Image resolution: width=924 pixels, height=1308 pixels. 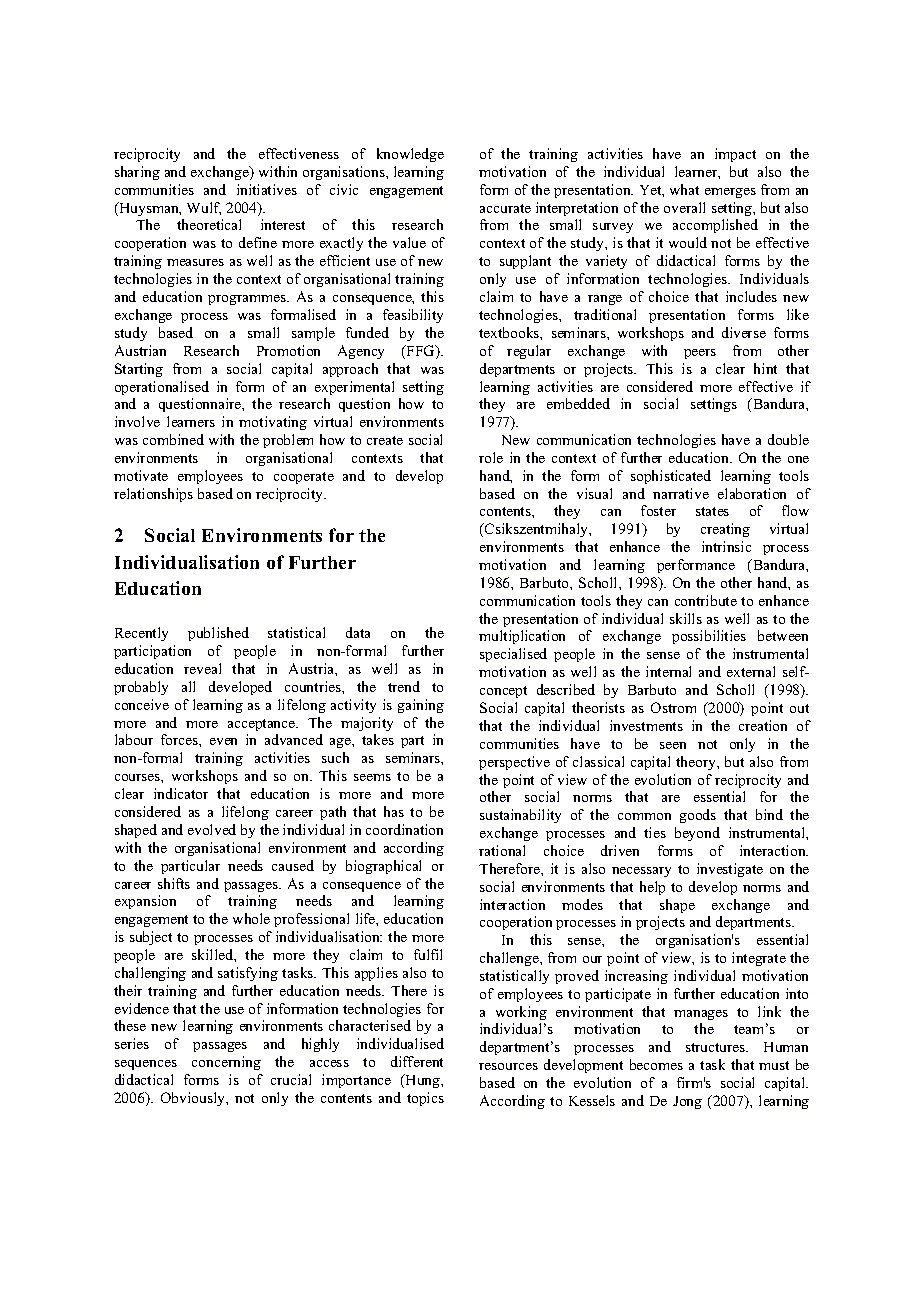 What do you see at coordinates (686, 618) in the screenshot?
I see `skills` at bounding box center [686, 618].
